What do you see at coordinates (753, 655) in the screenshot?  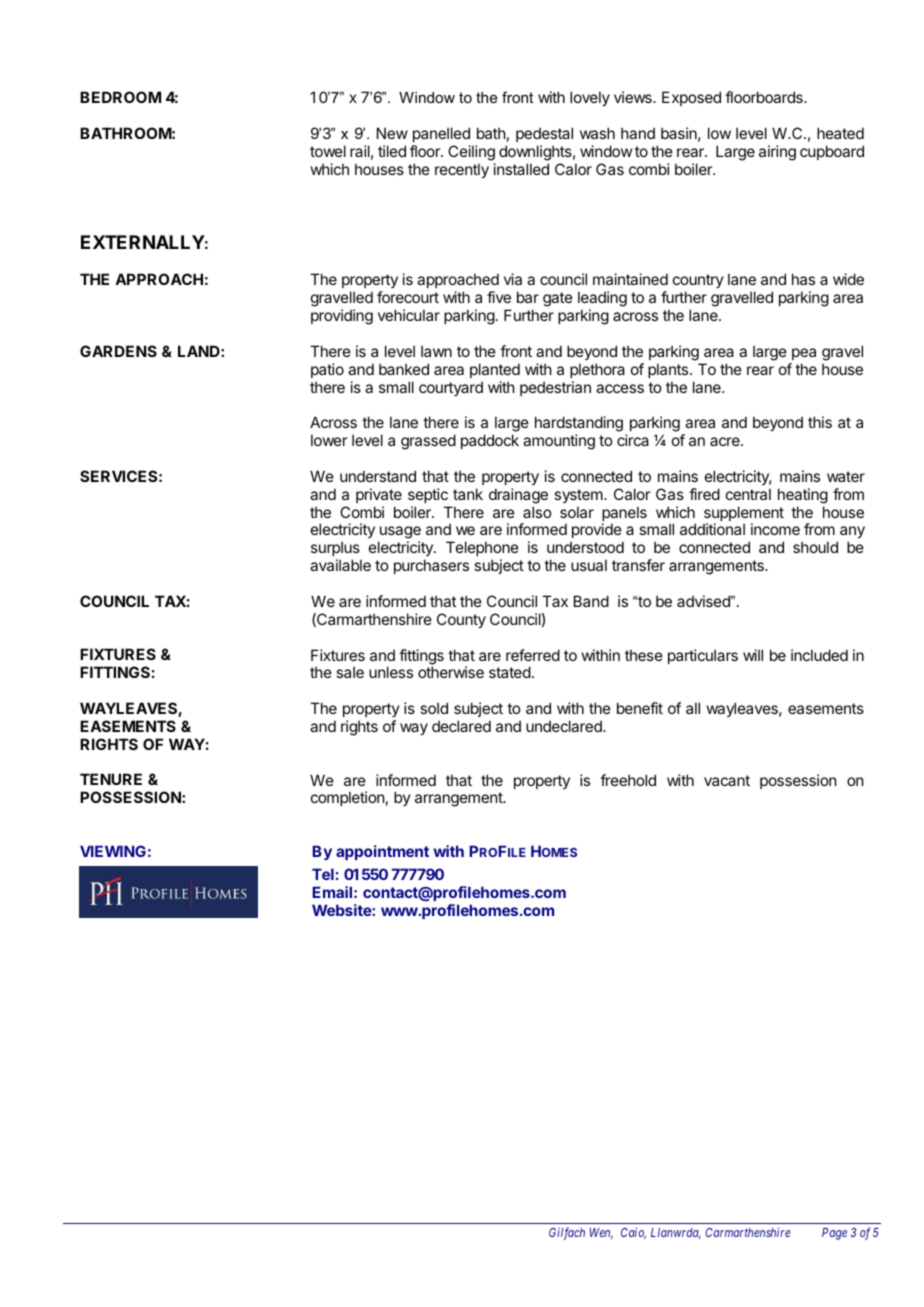 I see `will` at bounding box center [753, 655].
